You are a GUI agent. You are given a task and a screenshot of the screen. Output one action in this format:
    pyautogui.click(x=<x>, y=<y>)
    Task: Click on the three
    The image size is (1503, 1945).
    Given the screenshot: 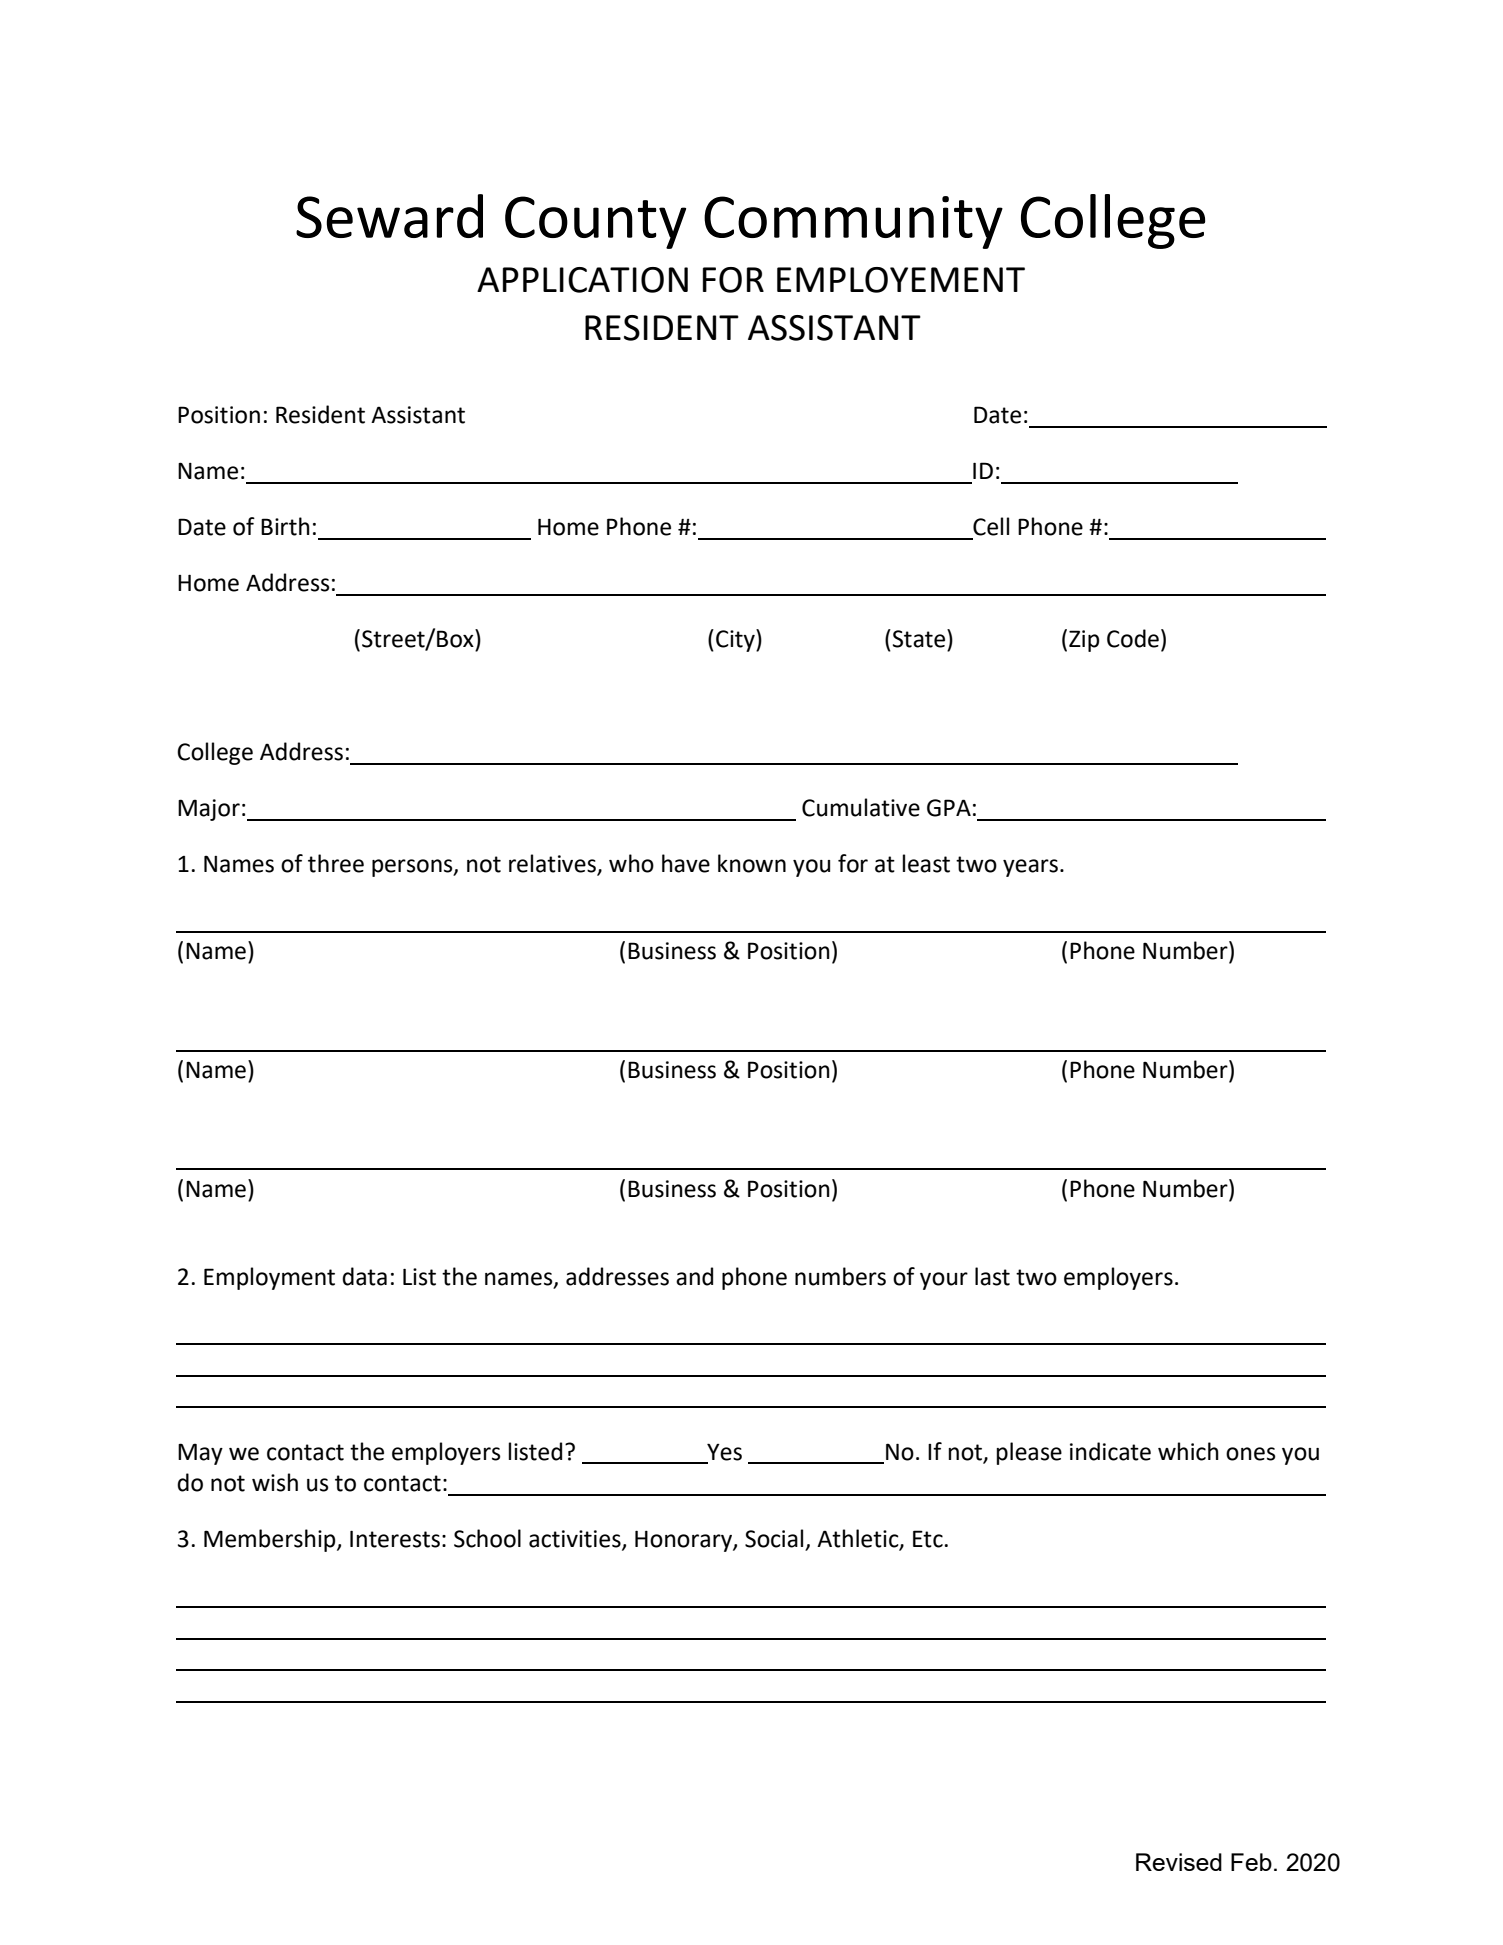 What is the action you would take?
    pyautogui.click(x=336, y=863)
